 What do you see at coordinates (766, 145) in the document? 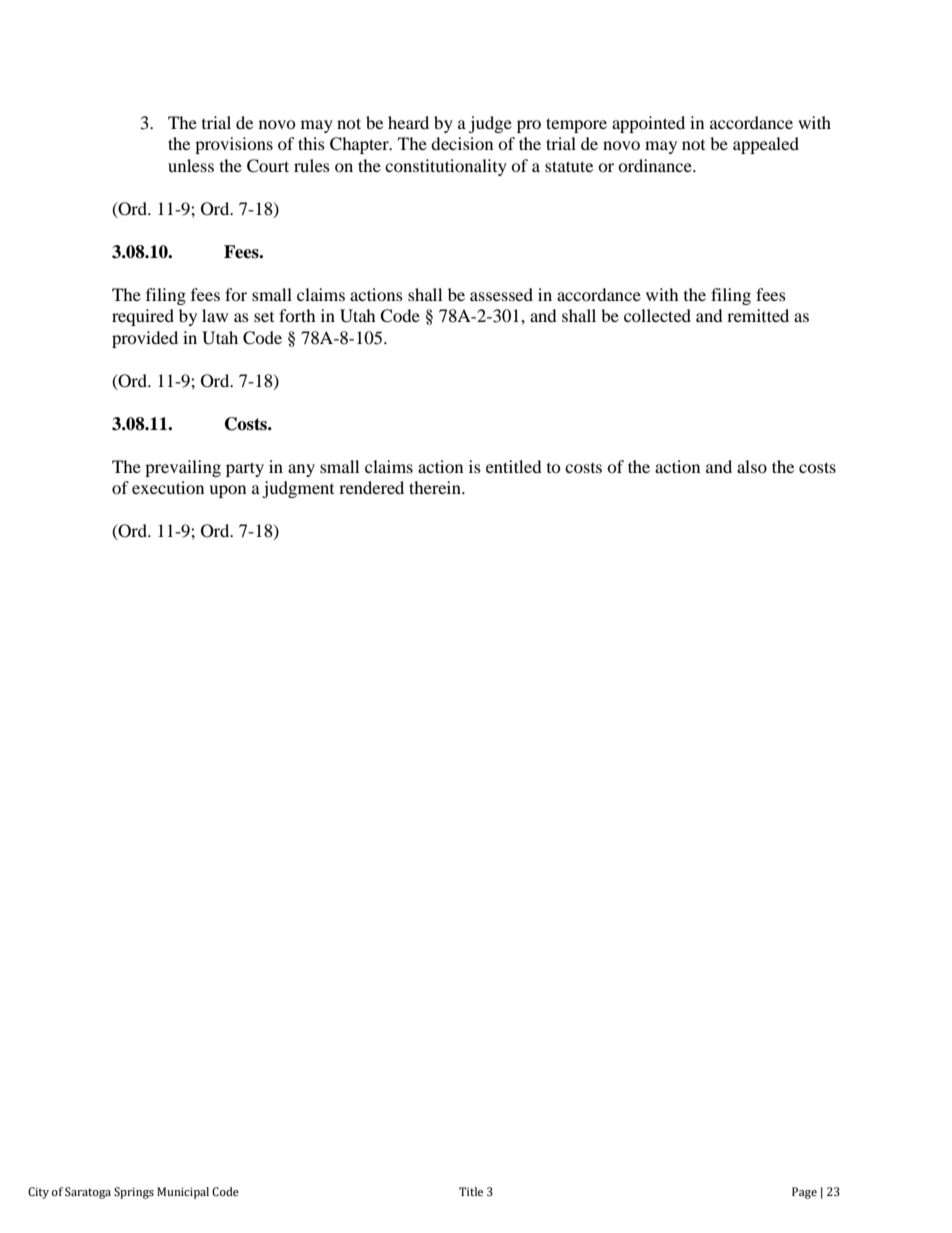
I see `appealed` at bounding box center [766, 145].
